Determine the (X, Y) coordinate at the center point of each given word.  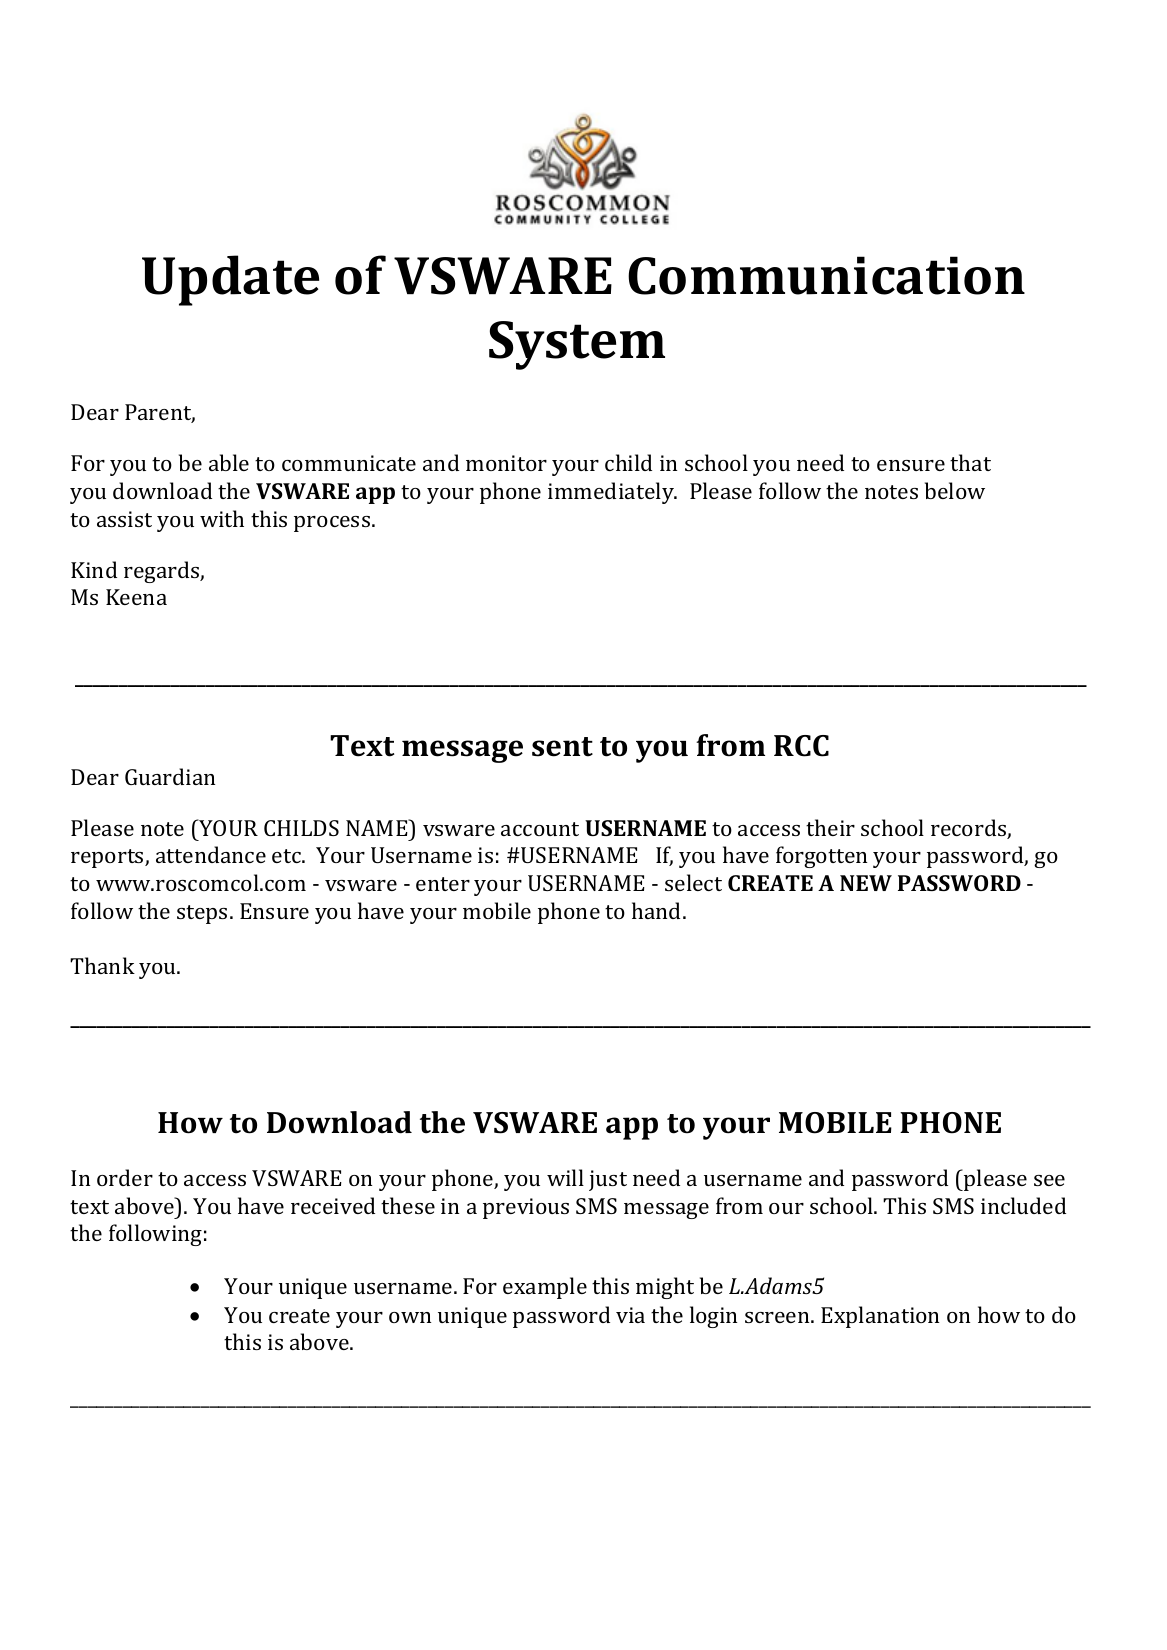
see (1049, 1180)
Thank (102, 965)
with (222, 518)
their (830, 827)
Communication (826, 275)
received (333, 1205)
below (955, 490)
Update (230, 280)
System (577, 345)
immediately (612, 493)
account (540, 829)
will (565, 1177)
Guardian (170, 776)
